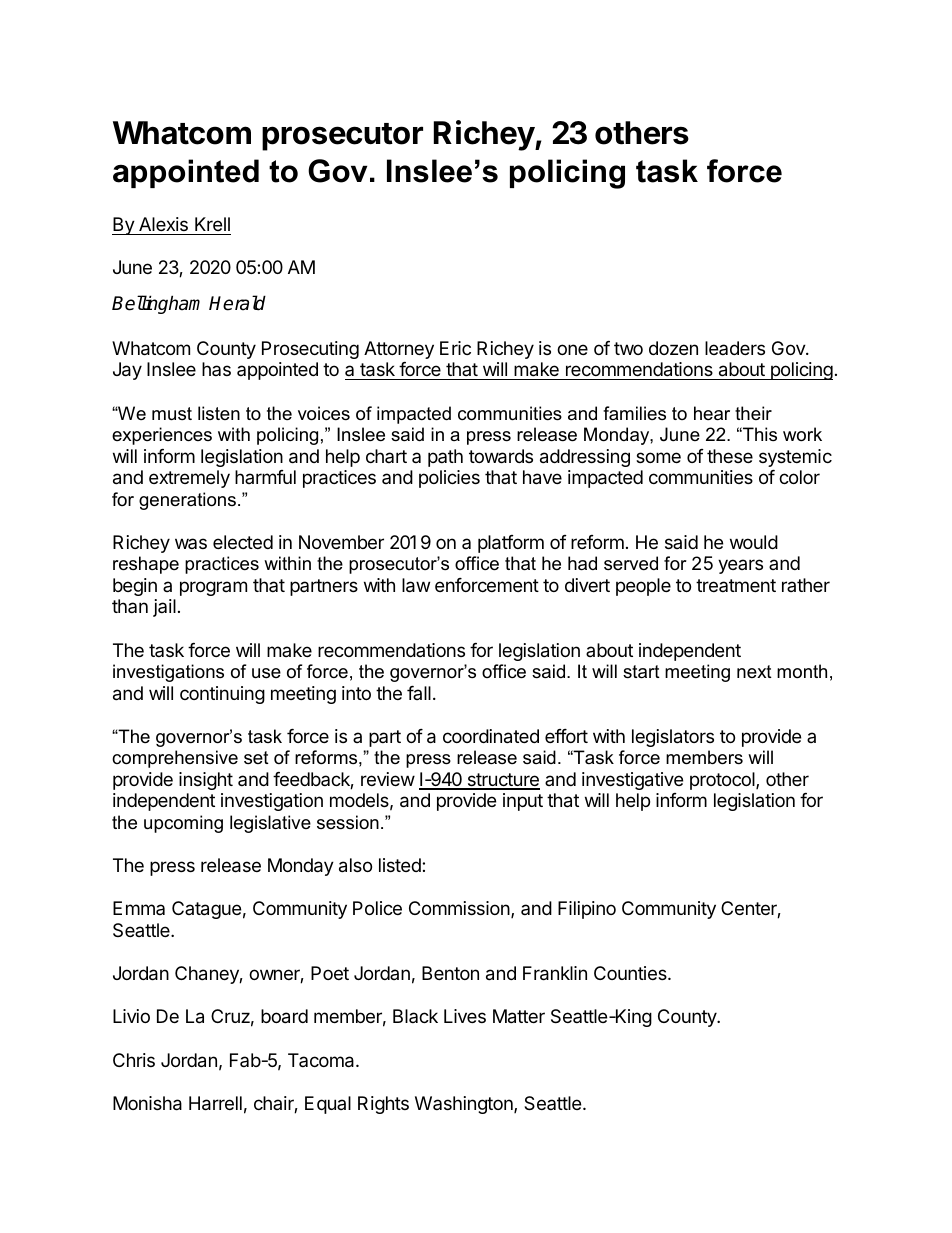 The image size is (952, 1233). I want to click on Washington, so click(465, 1105).
